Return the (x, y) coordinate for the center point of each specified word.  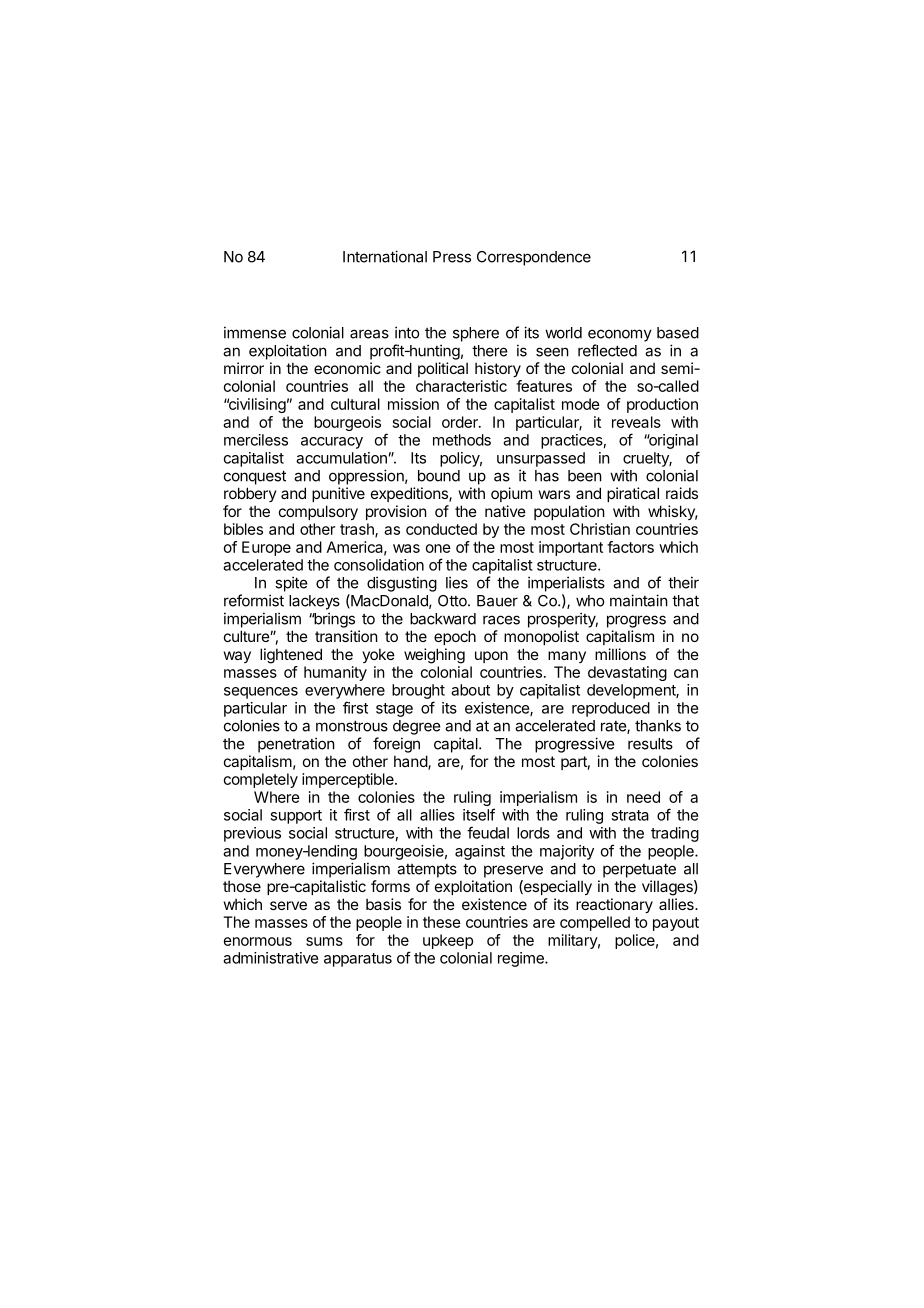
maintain (639, 600)
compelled (595, 923)
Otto (453, 601)
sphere (476, 334)
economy (620, 335)
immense (255, 332)
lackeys (314, 602)
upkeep (448, 941)
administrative (271, 958)
